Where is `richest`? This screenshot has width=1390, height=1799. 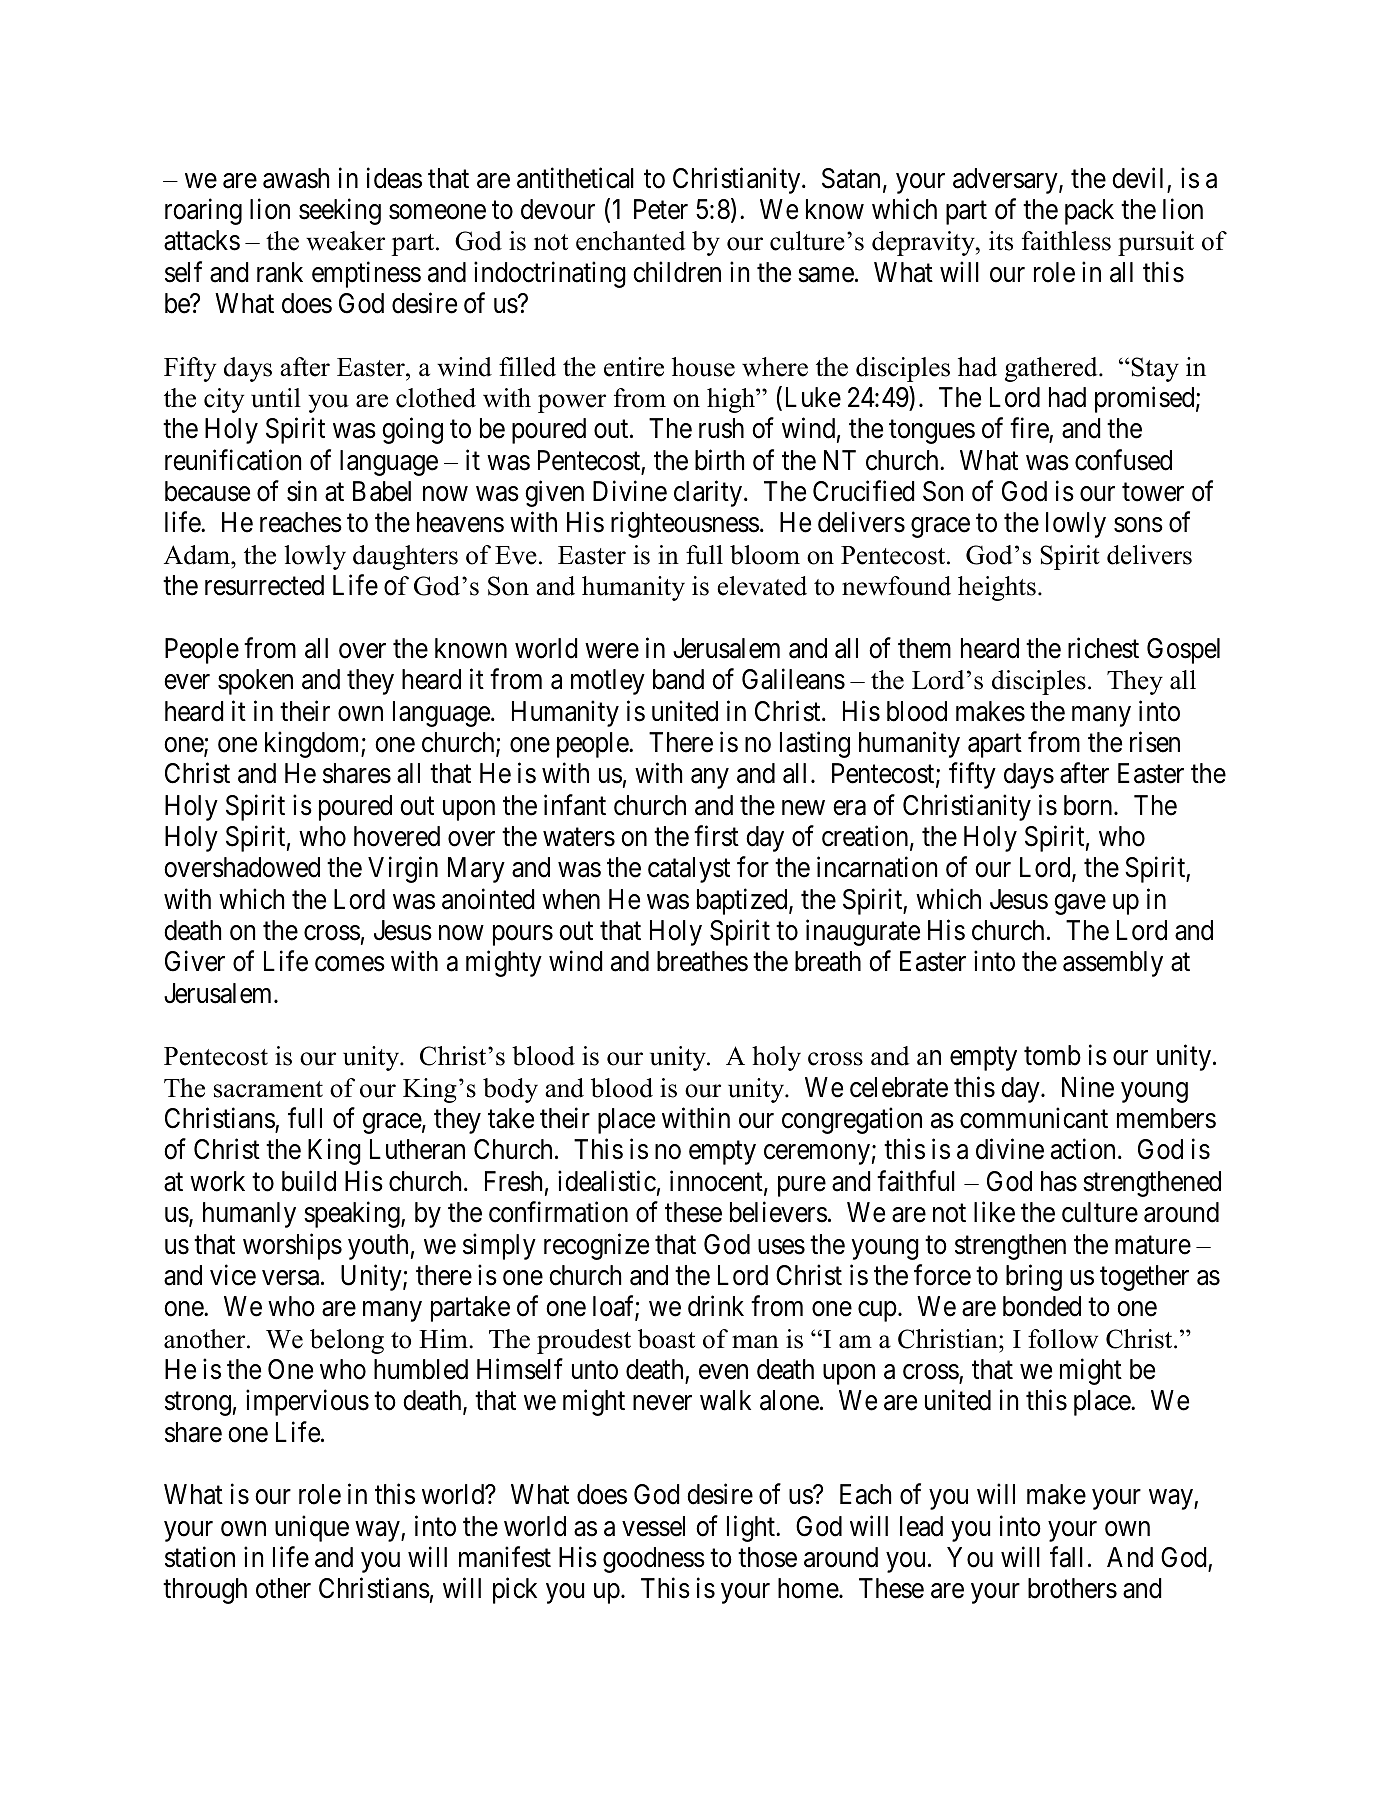
richest is located at coordinates (1103, 648).
